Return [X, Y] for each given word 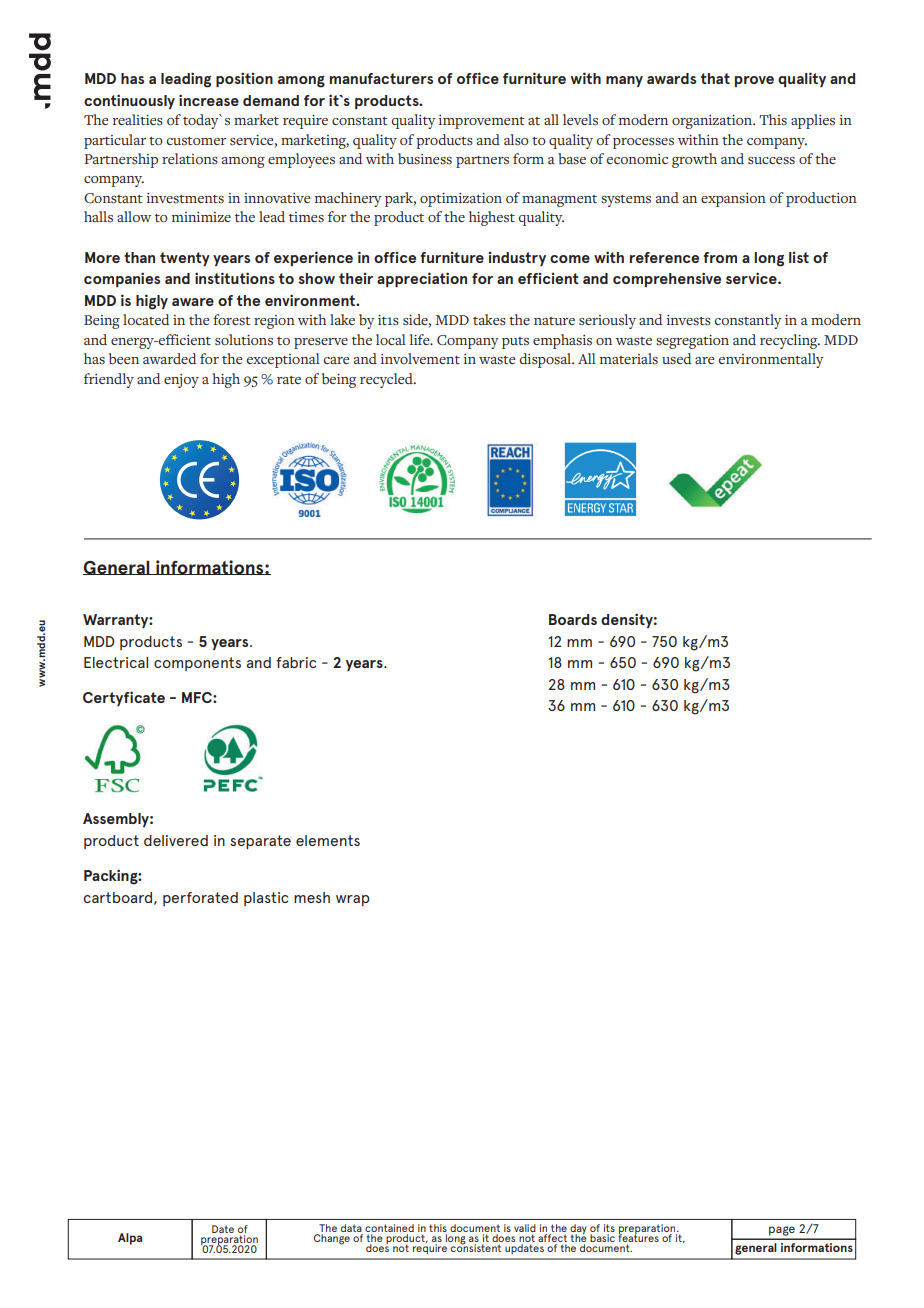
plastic [266, 899]
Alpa [130, 1239]
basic [602, 1238]
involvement [420, 358]
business [425, 159]
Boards [573, 619]
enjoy [181, 381]
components [197, 664]
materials [629, 359]
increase [209, 100]
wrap [353, 900]
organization [713, 122]
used [676, 359]
